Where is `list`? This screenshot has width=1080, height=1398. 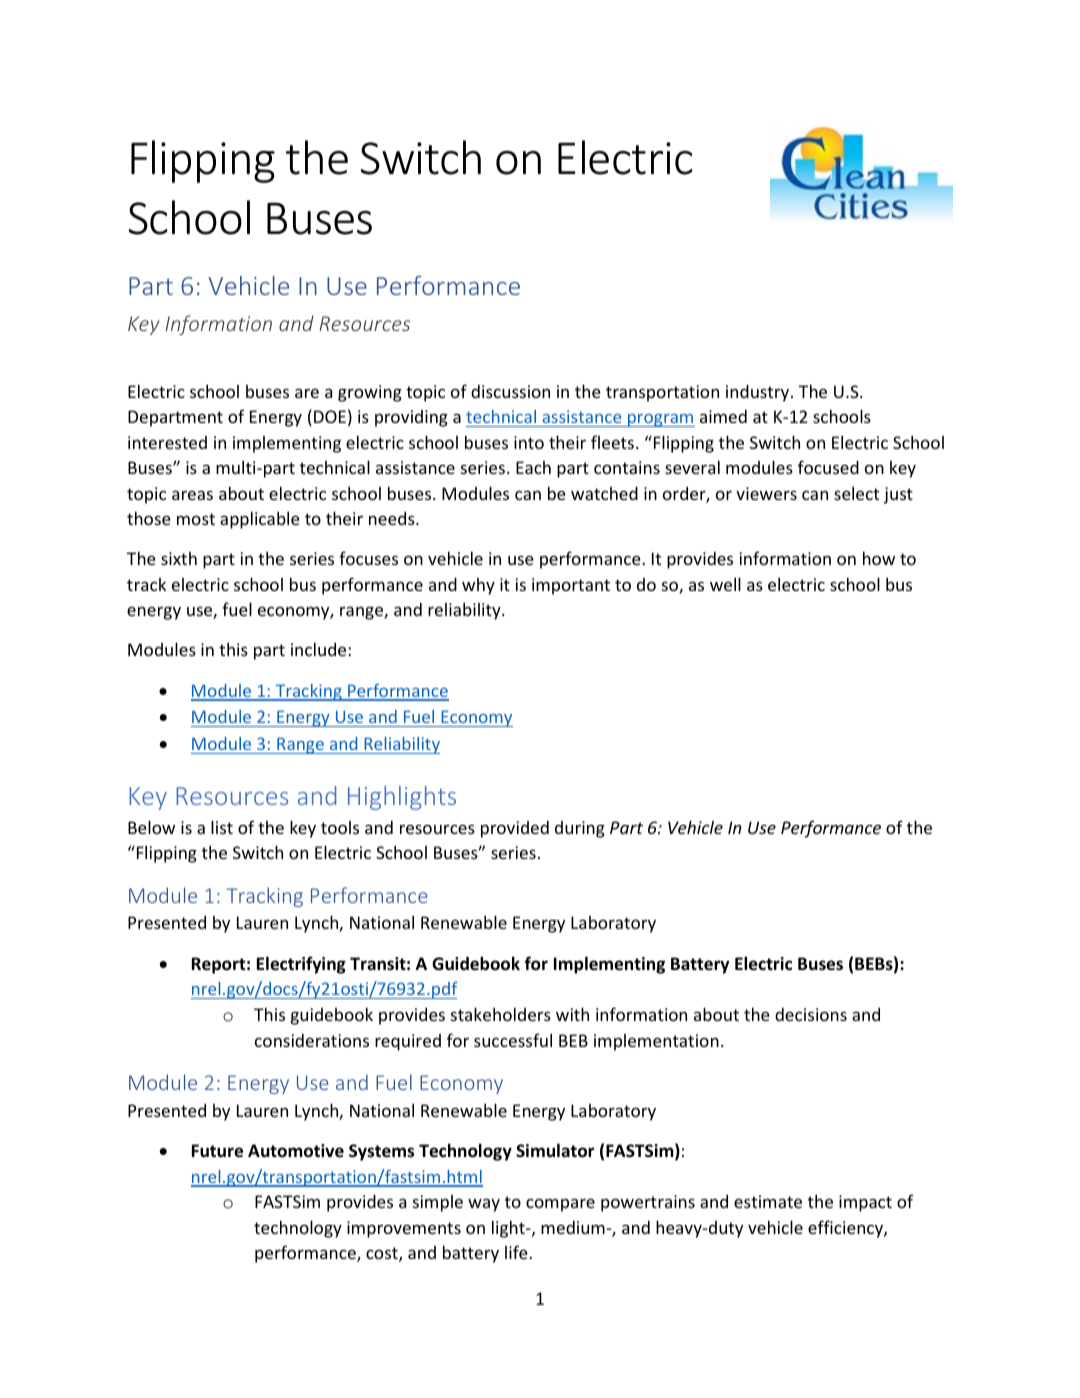
list is located at coordinates (222, 827).
